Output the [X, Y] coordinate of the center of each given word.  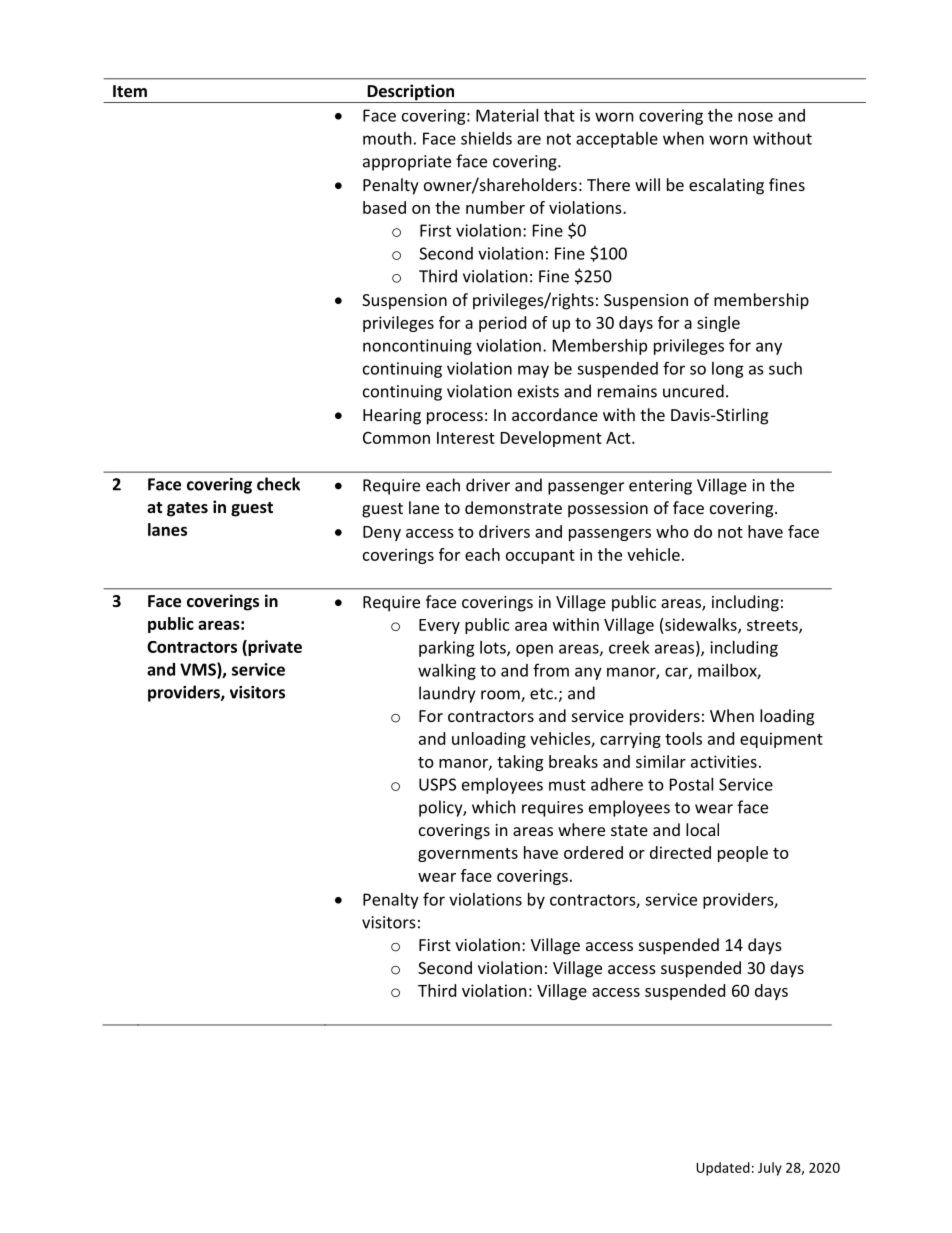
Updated [723, 1169]
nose [755, 117]
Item [130, 91]
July [770, 1169]
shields [486, 138]
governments [468, 855]
